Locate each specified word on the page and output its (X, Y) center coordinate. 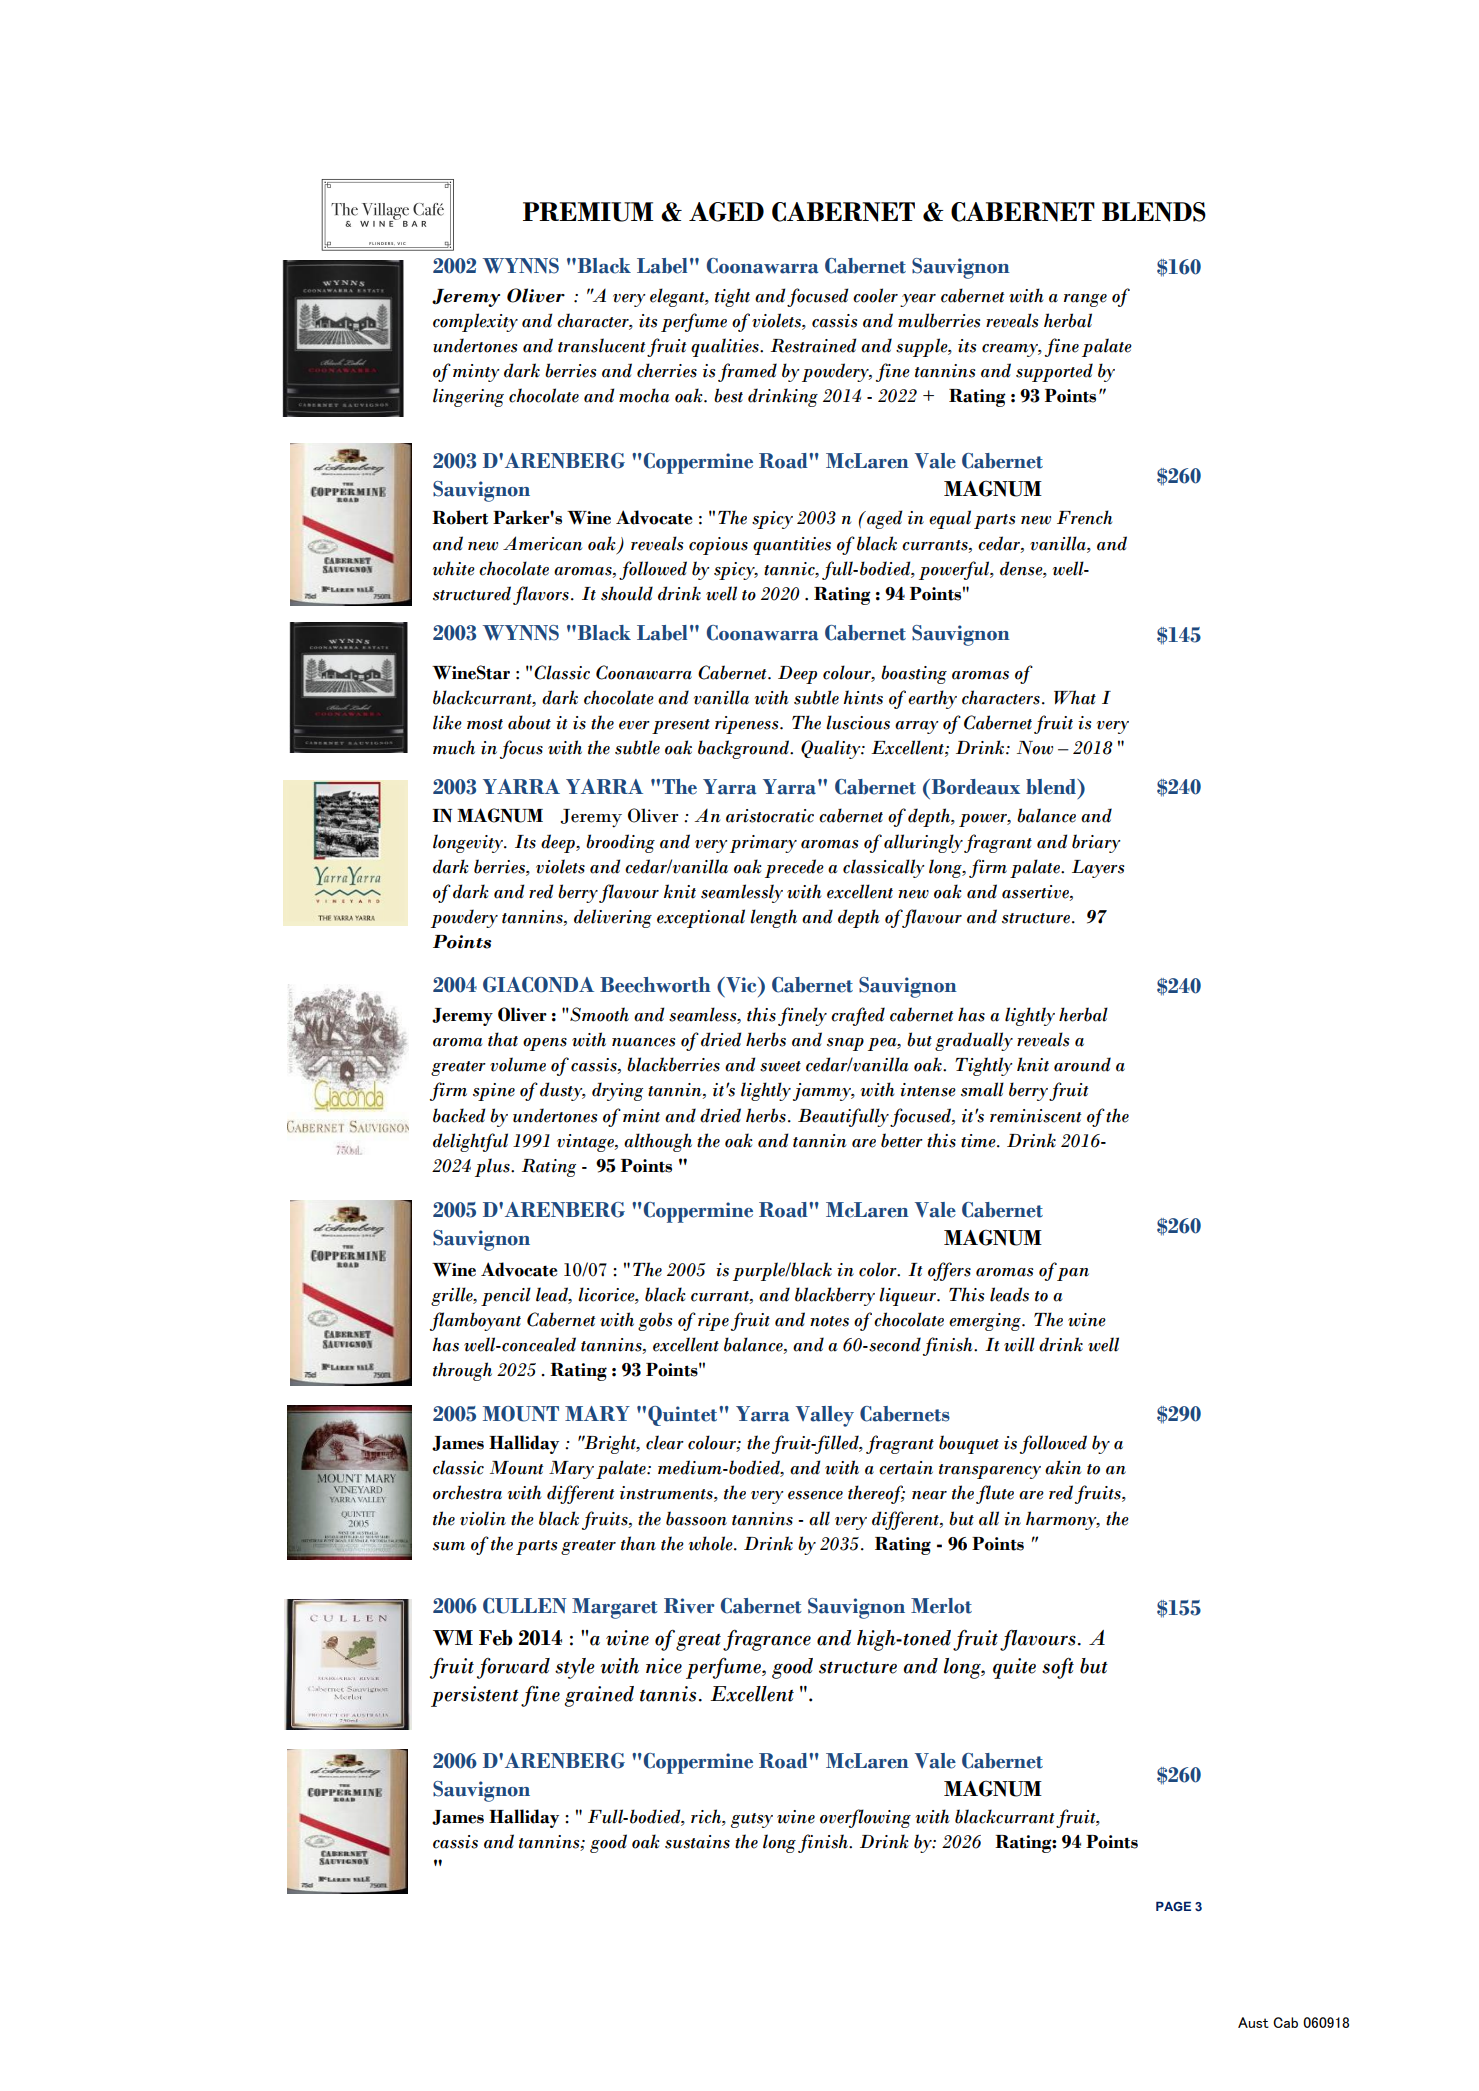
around (1082, 1064)
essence (815, 1495)
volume (518, 1064)
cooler (875, 295)
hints (863, 697)
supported (1054, 372)
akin (1063, 1467)
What (1075, 697)
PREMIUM (588, 212)
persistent (475, 1696)
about (529, 722)
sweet (780, 1066)
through (462, 1371)
